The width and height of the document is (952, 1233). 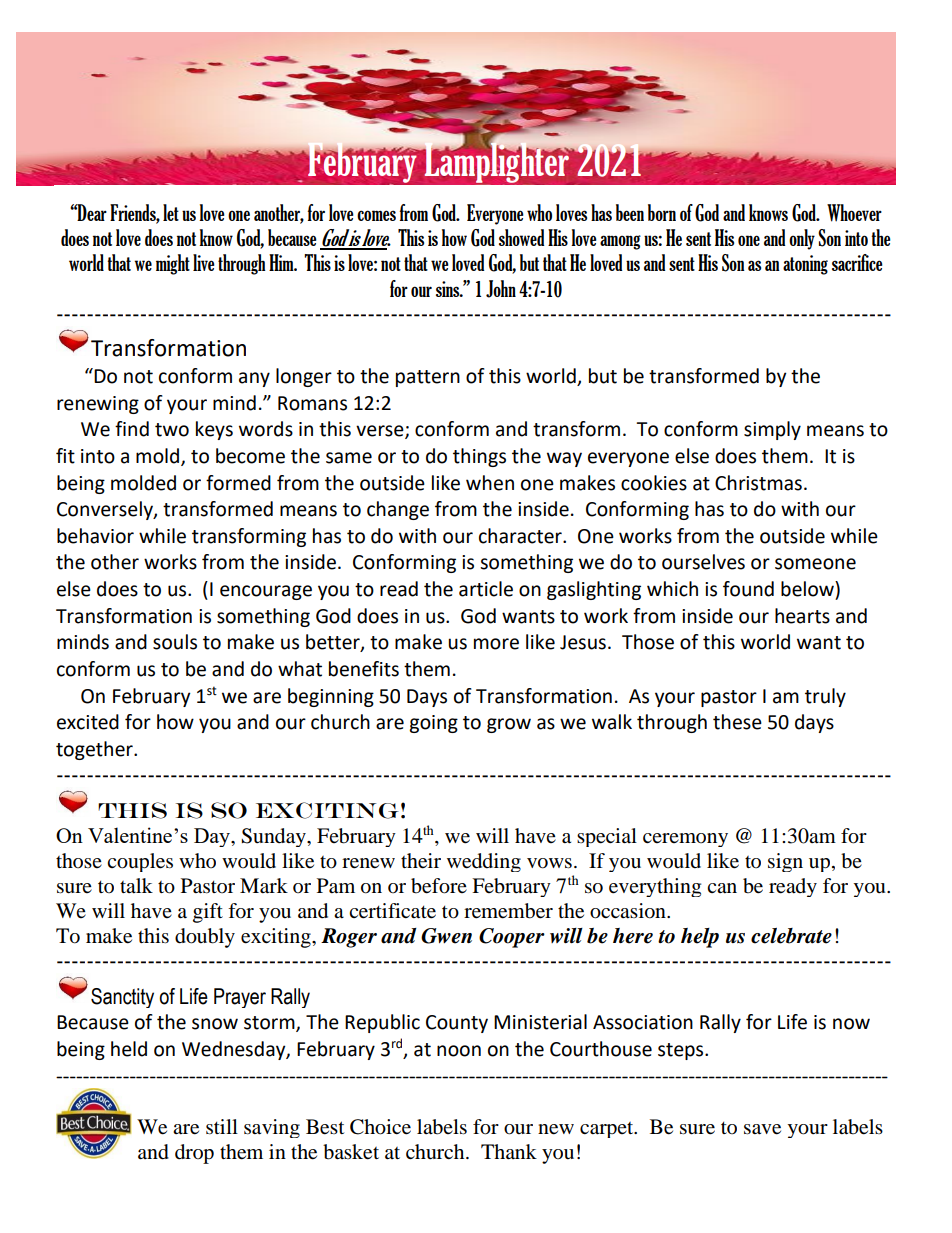 What do you see at coordinates (802, 239) in the document?
I see `only` at bounding box center [802, 239].
